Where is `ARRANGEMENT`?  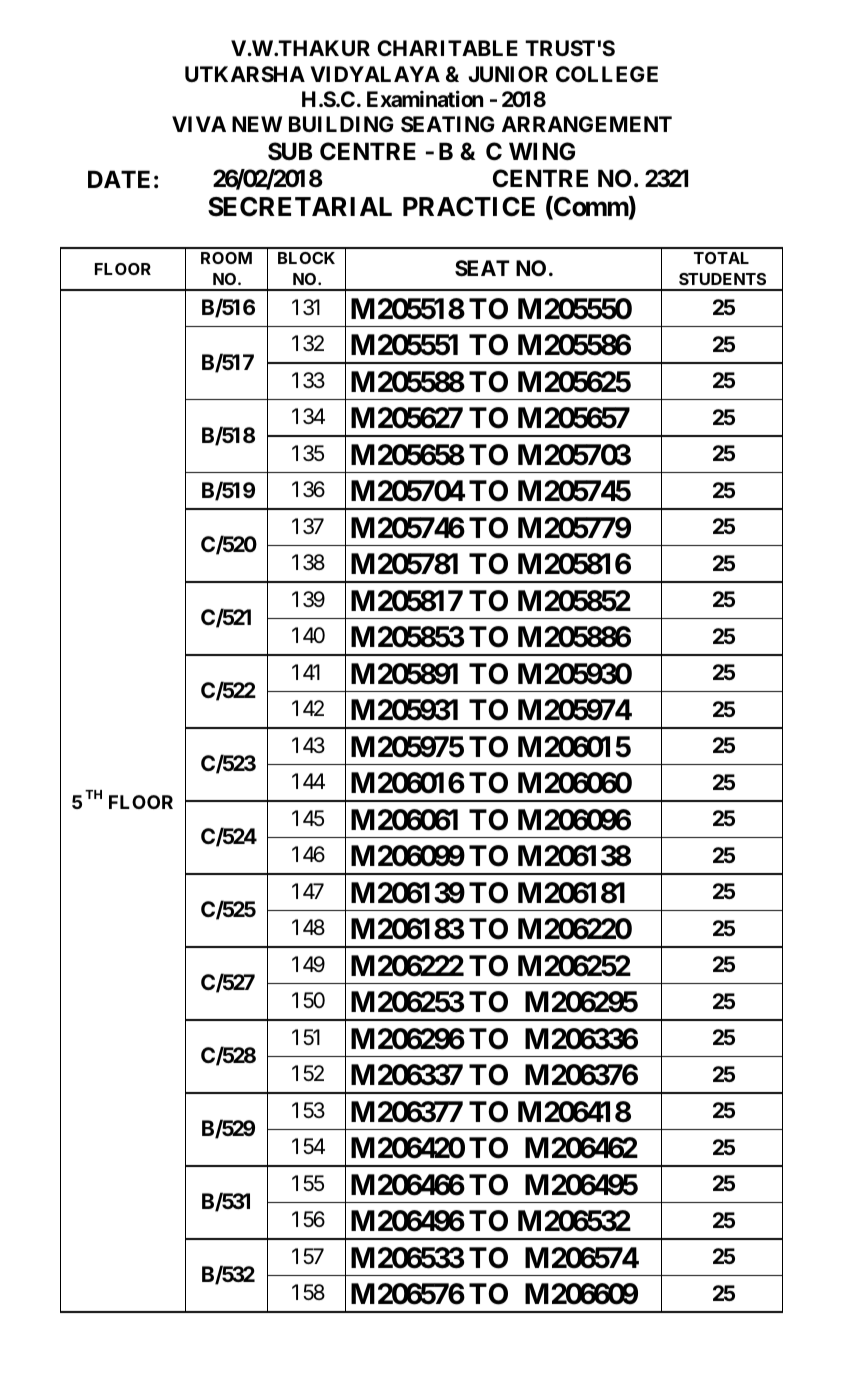 ARRANGEMENT is located at coordinates (587, 124).
